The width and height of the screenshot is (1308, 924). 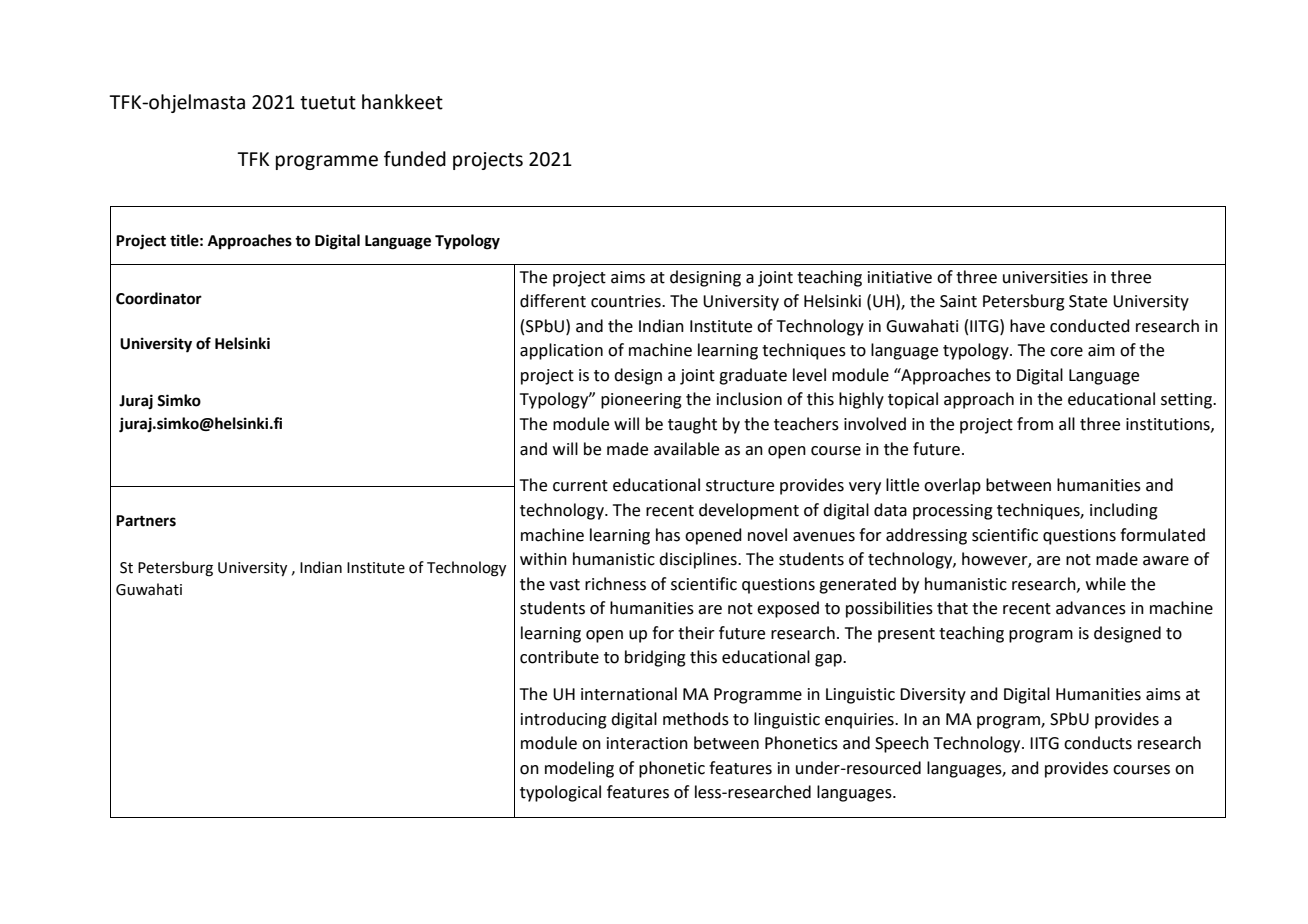 I want to click on State, so click(x=1088, y=301).
